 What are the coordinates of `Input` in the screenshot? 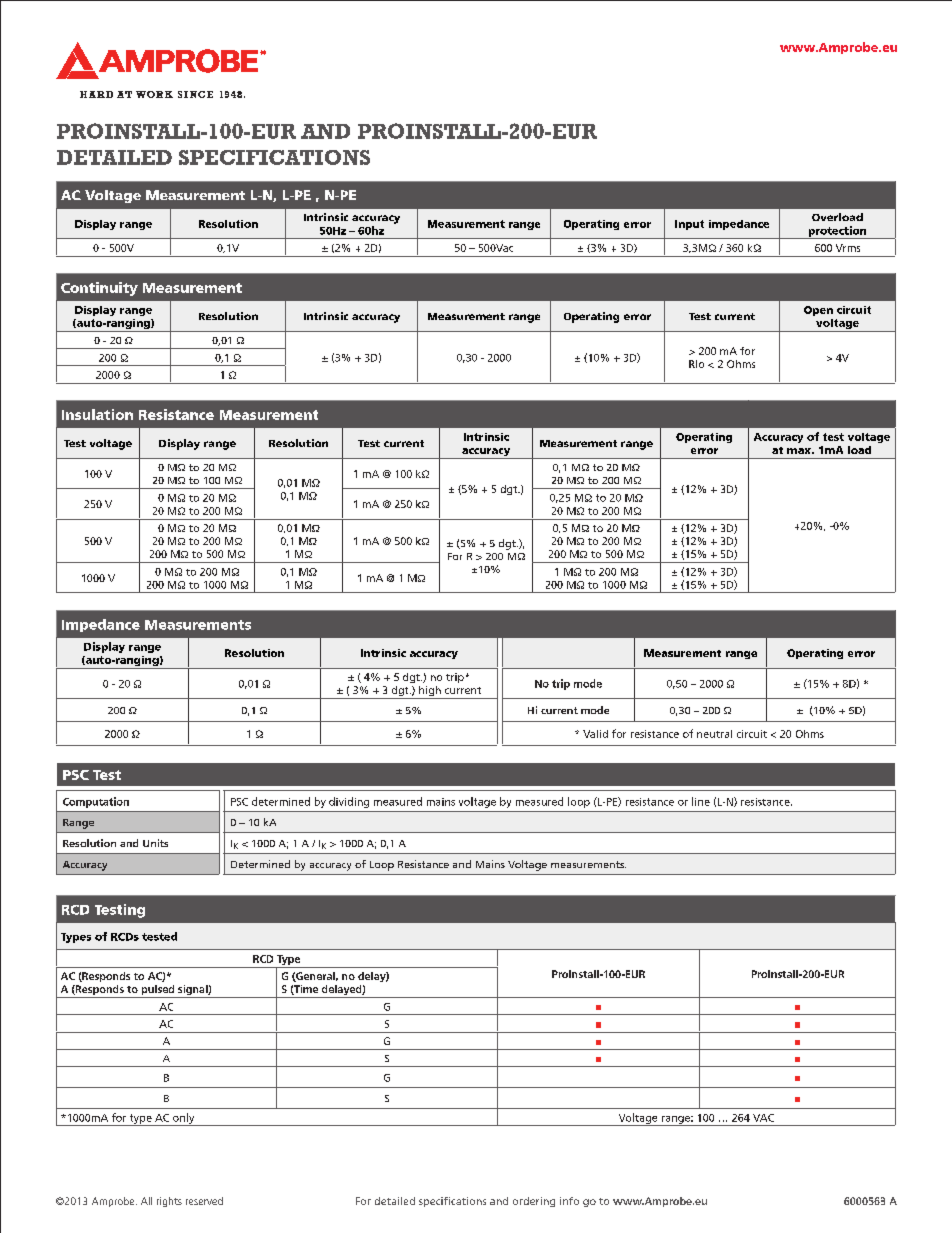 It's located at (689, 225).
